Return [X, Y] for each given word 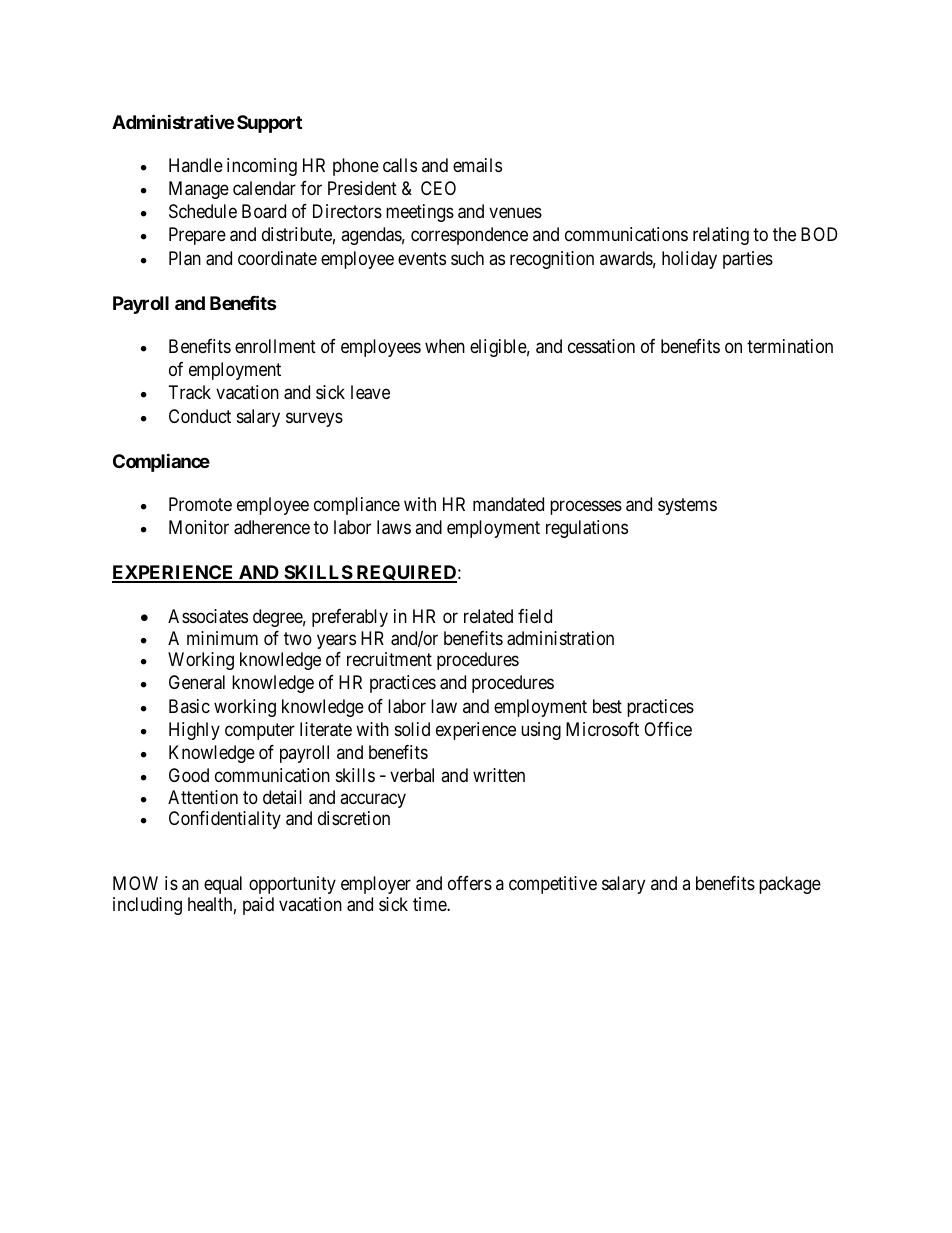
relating [721, 236]
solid [412, 729]
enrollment [275, 346]
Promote [200, 504]
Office [668, 729]
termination [790, 346]
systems [687, 506]
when [445, 346]
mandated [508, 504]
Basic [189, 706]
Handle [196, 165]
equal [223, 885]
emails [477, 165]
